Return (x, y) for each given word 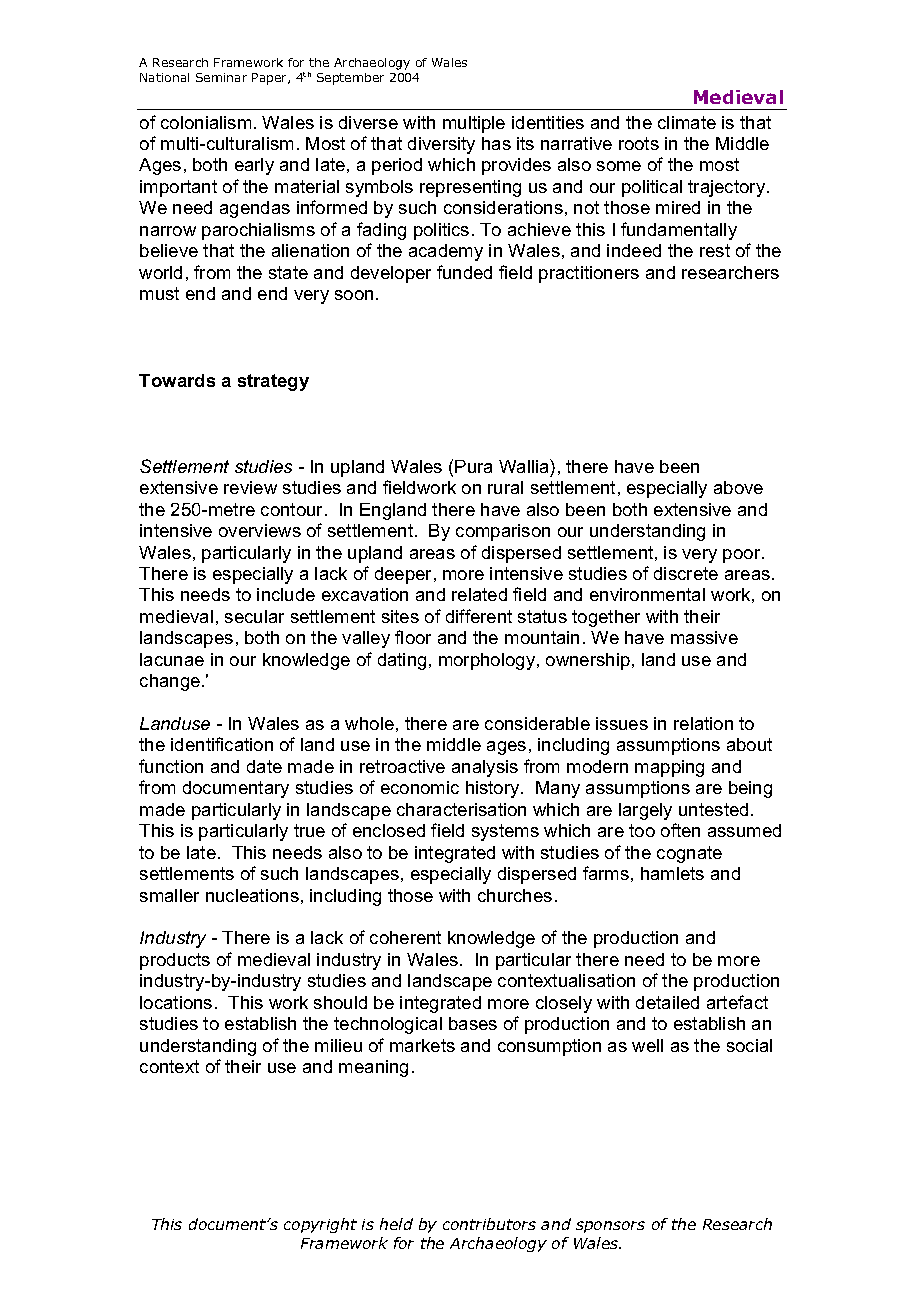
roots (639, 143)
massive (704, 637)
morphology (488, 661)
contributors (489, 1224)
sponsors (610, 1227)
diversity (441, 145)
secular (254, 616)
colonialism (206, 122)
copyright (320, 1225)
